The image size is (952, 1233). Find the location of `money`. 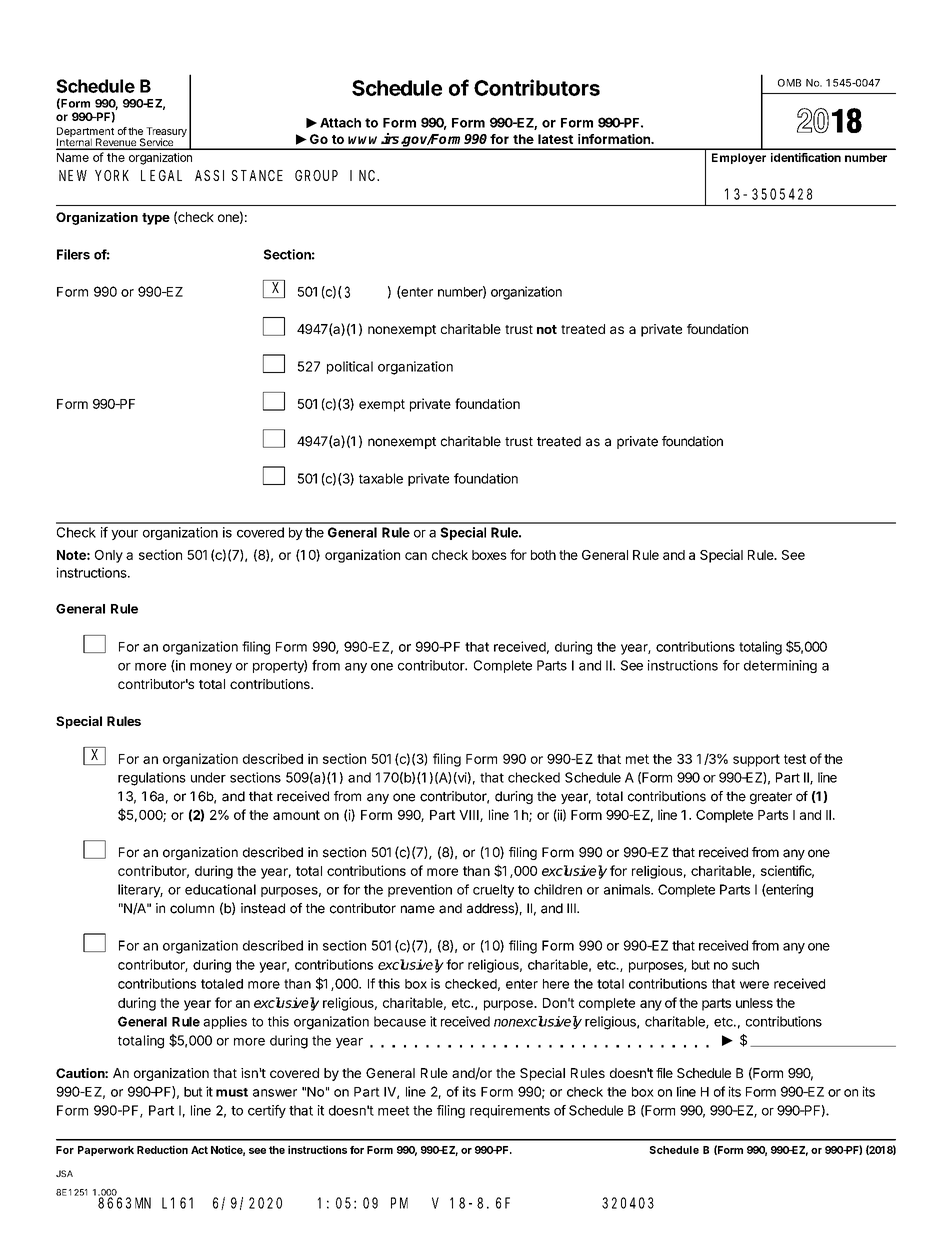

money is located at coordinates (211, 668).
